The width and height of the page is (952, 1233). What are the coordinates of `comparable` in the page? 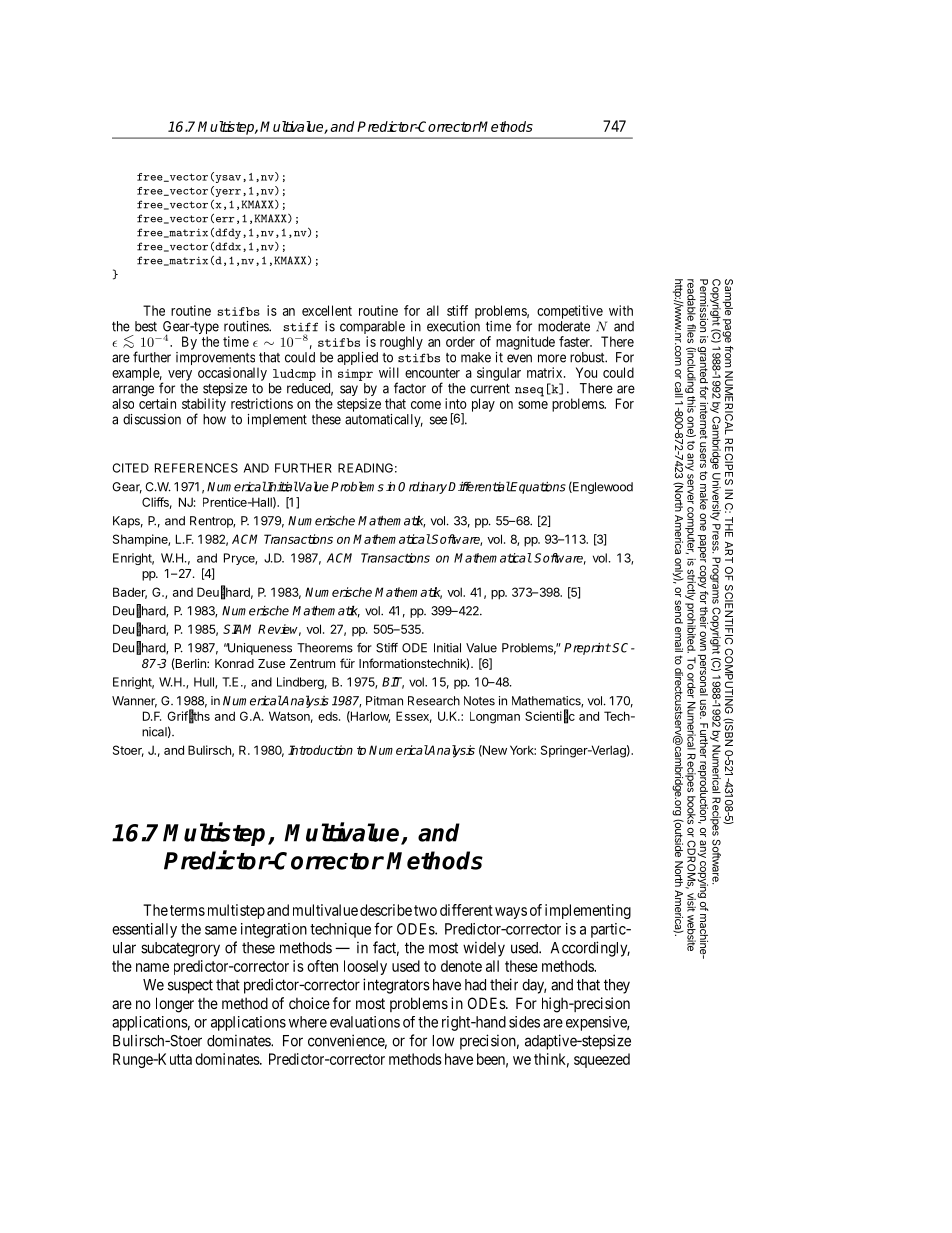 It's located at (373, 329).
